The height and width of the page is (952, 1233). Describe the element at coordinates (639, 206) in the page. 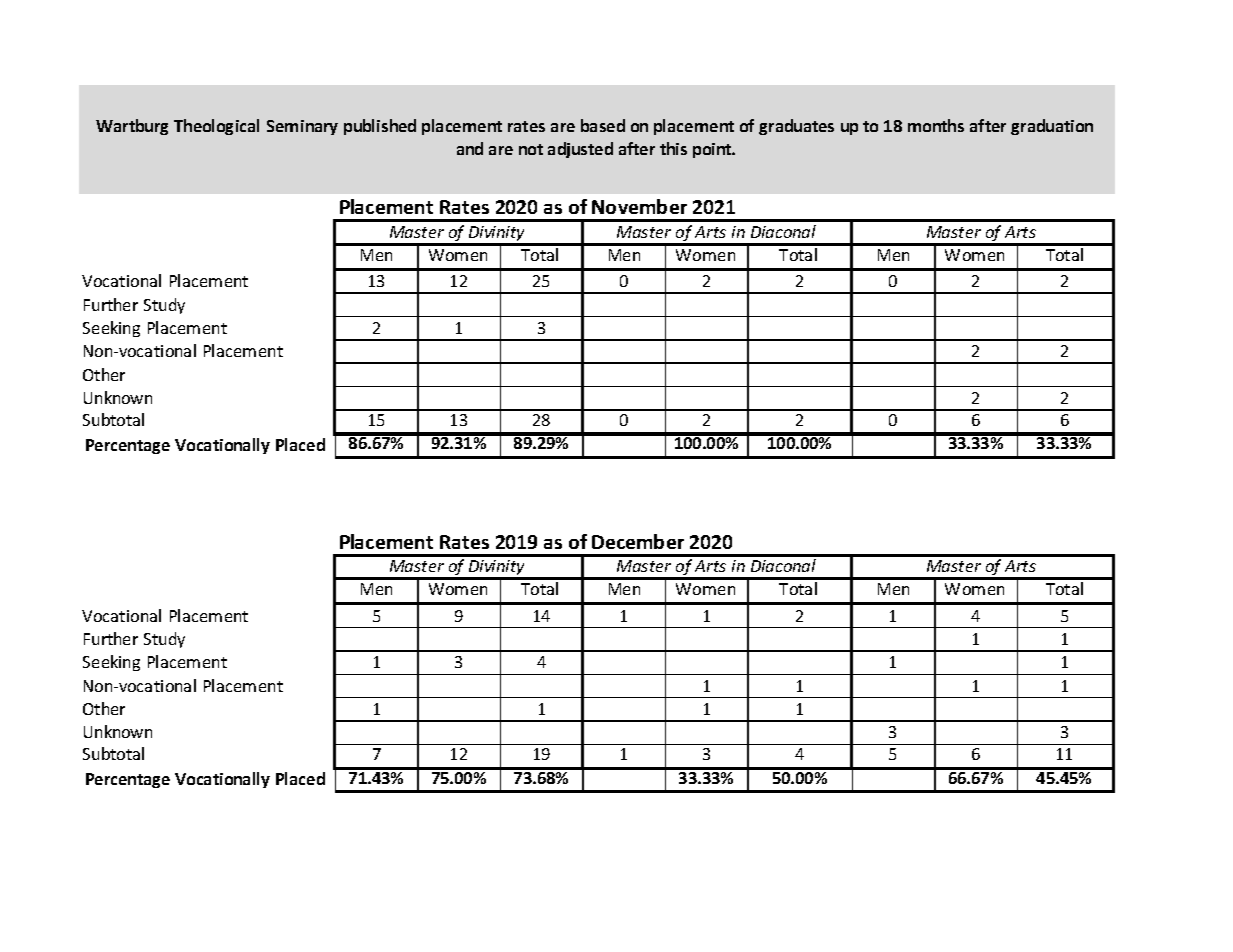

I see `November` at that location.
